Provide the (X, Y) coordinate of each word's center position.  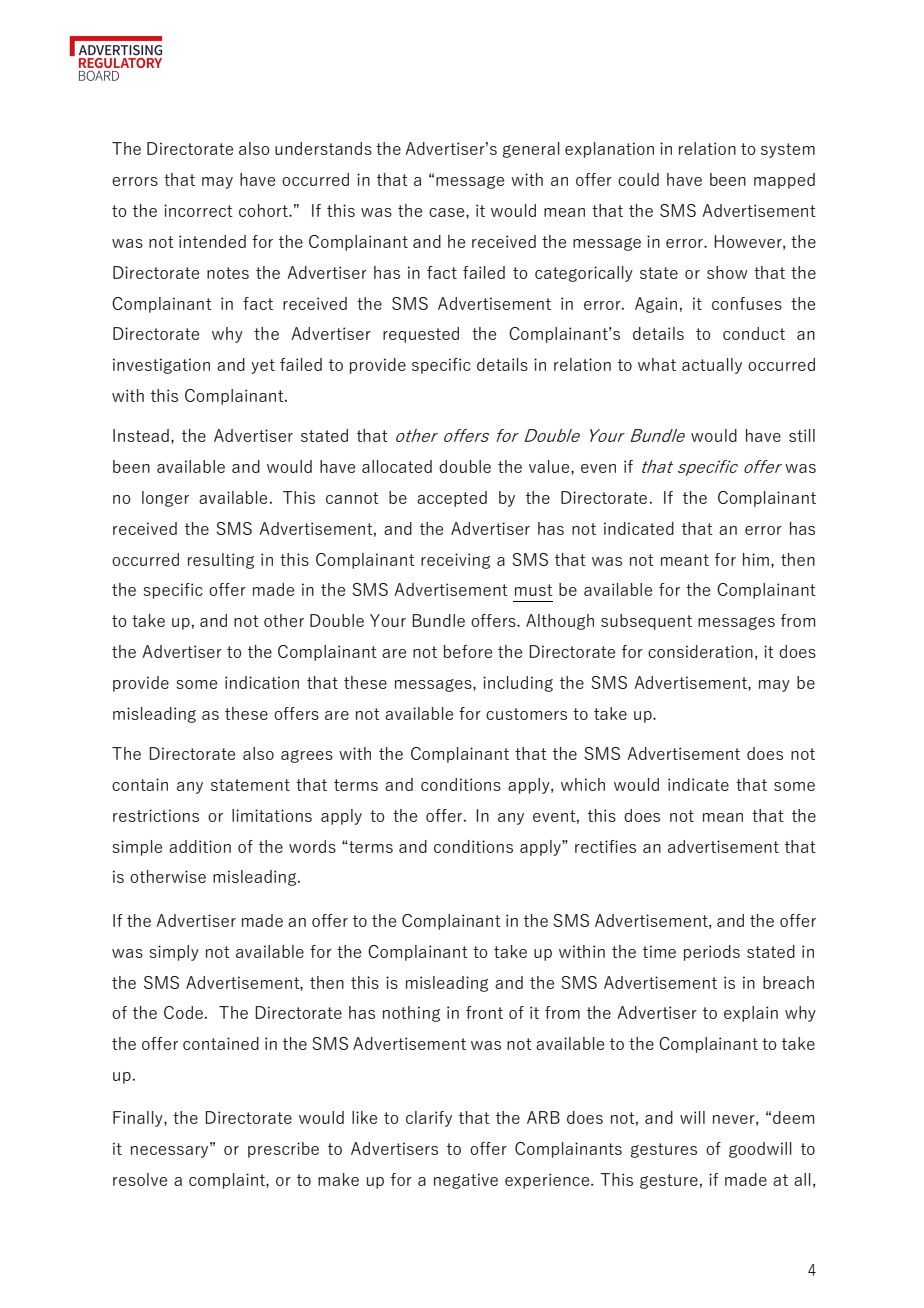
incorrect (198, 210)
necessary (171, 1150)
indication (262, 682)
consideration (700, 651)
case (448, 212)
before (468, 651)
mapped (784, 181)
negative (466, 1181)
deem (793, 1117)
